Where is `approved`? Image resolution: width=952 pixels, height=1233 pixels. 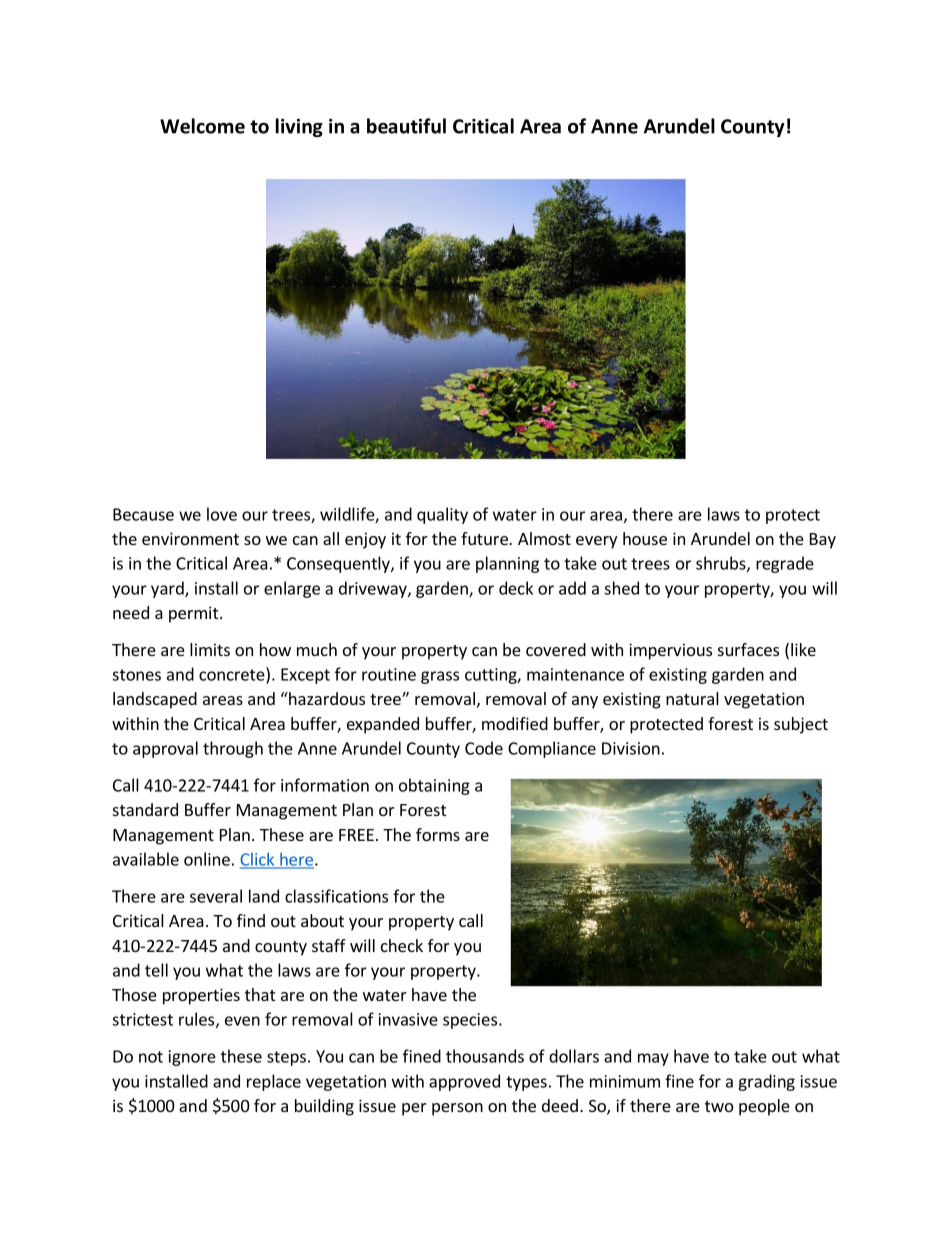
approved is located at coordinates (464, 1082).
